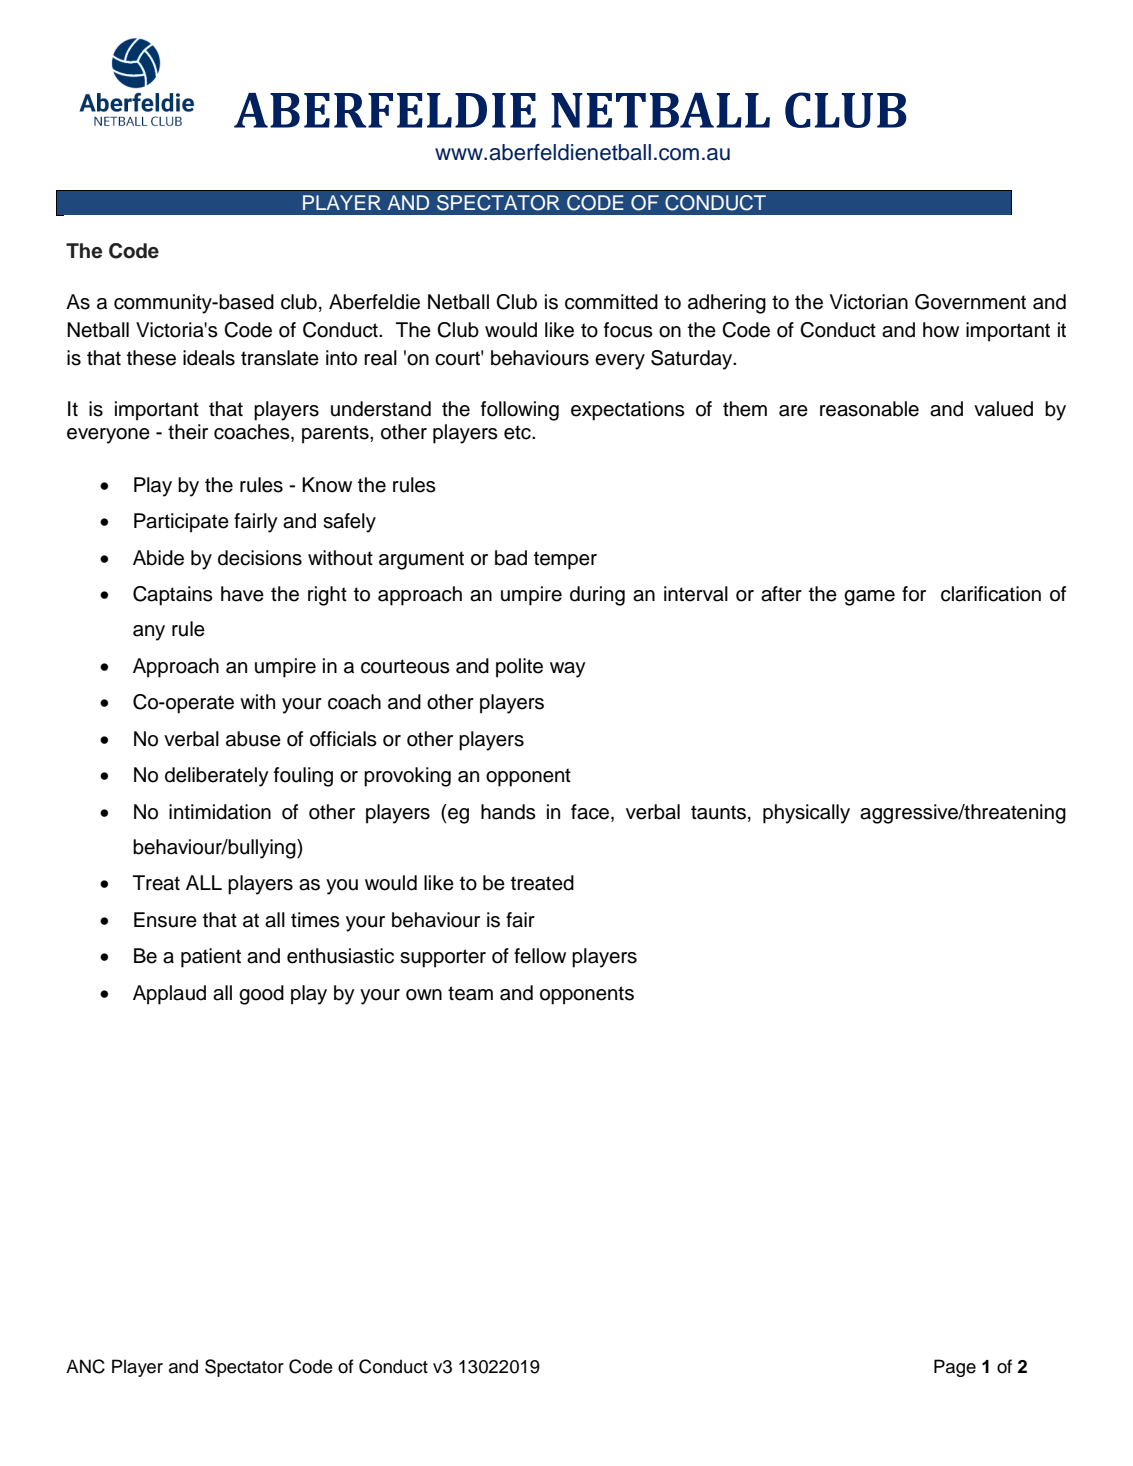 The image size is (1133, 1466). Describe the element at coordinates (169, 995) in the image. I see `Applaud` at that location.
